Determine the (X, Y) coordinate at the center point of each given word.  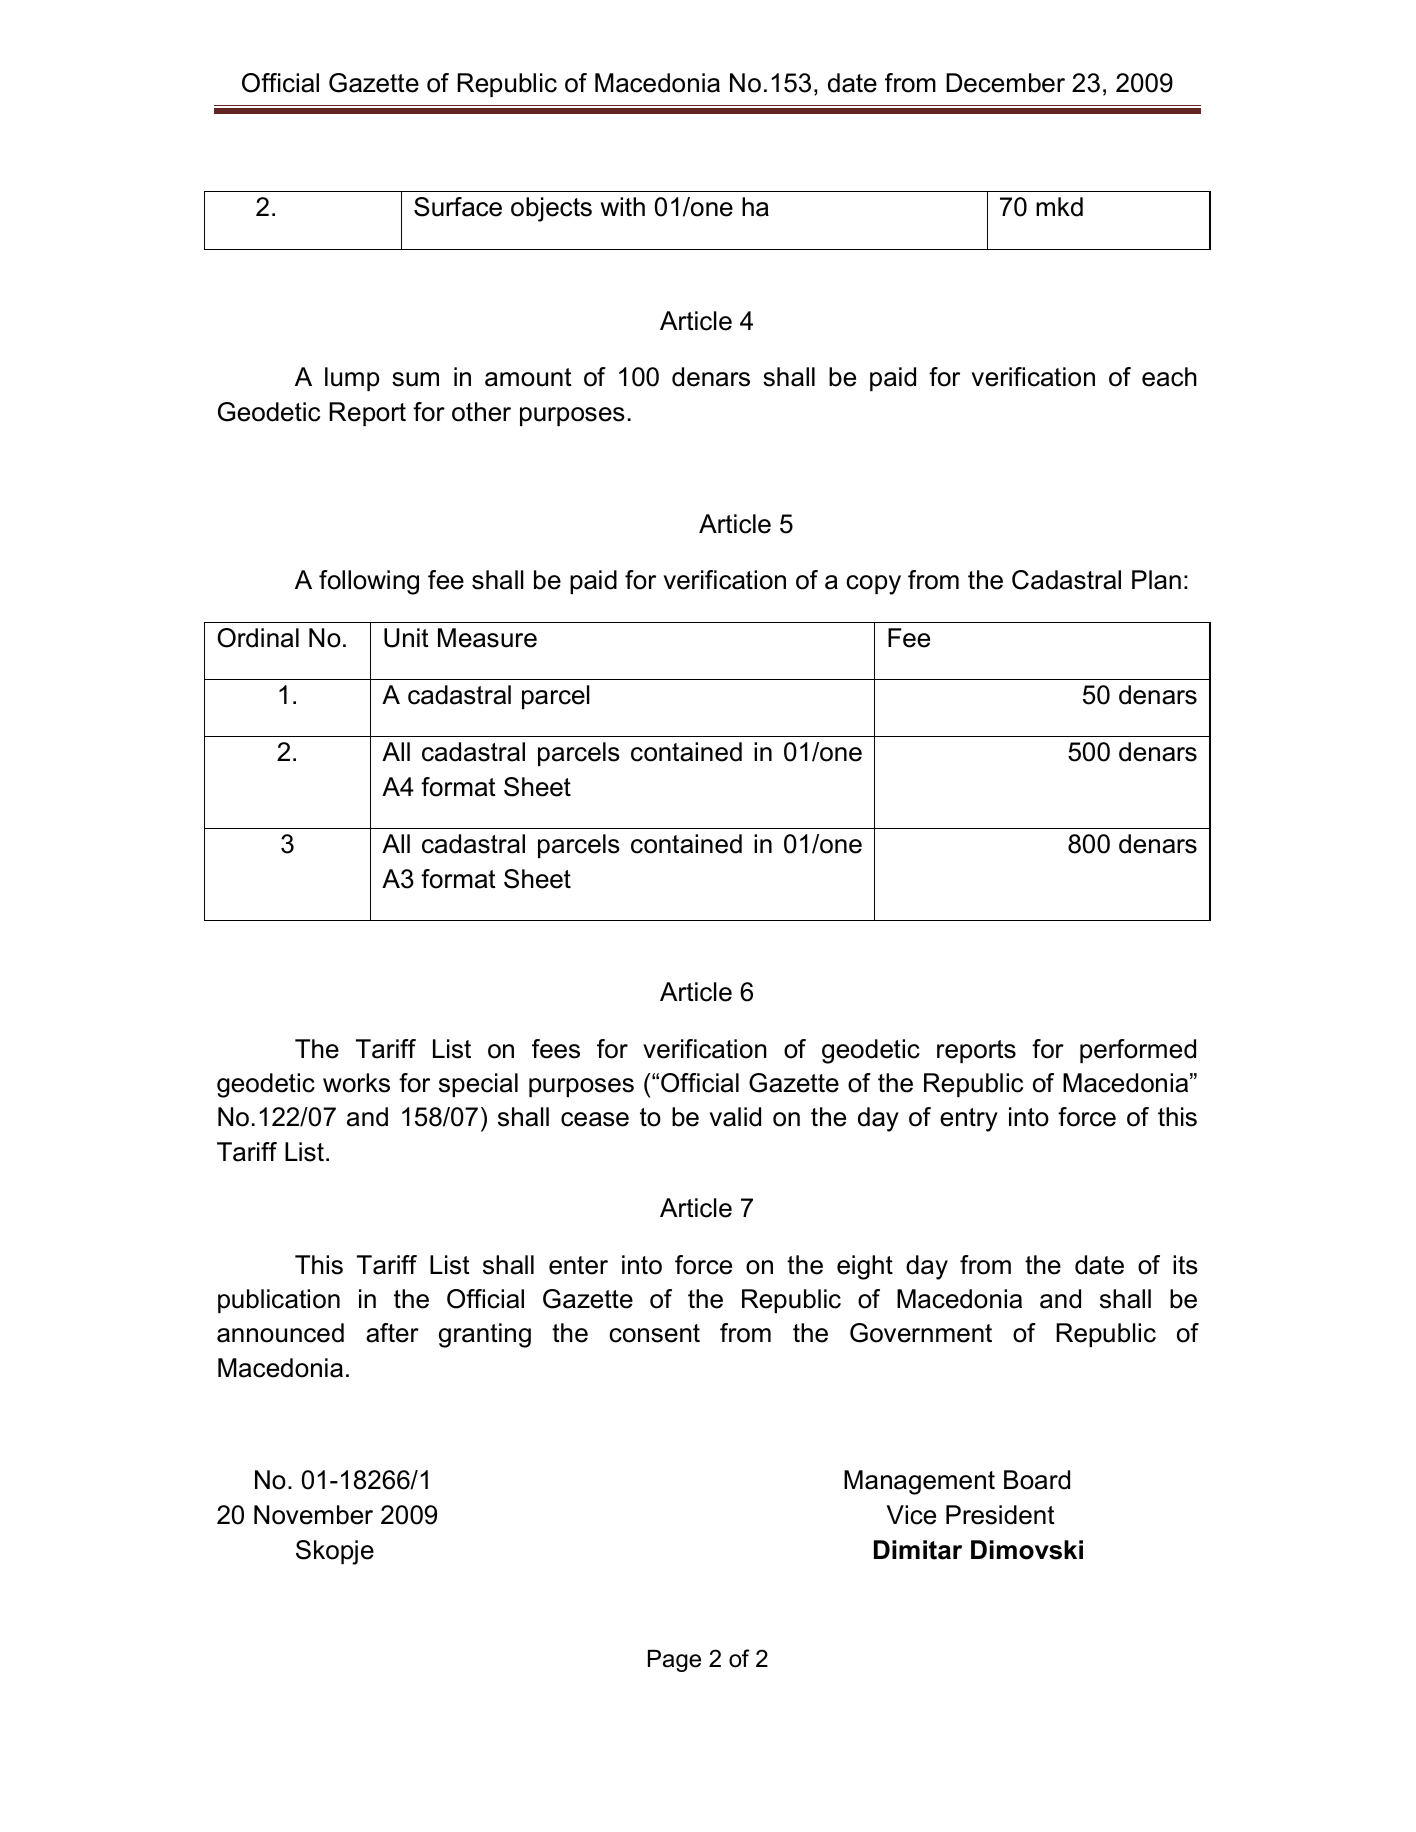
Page (674, 1661)
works (356, 1083)
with (623, 206)
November (313, 1515)
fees (556, 1049)
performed (1138, 1051)
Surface (458, 207)
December (1005, 83)
